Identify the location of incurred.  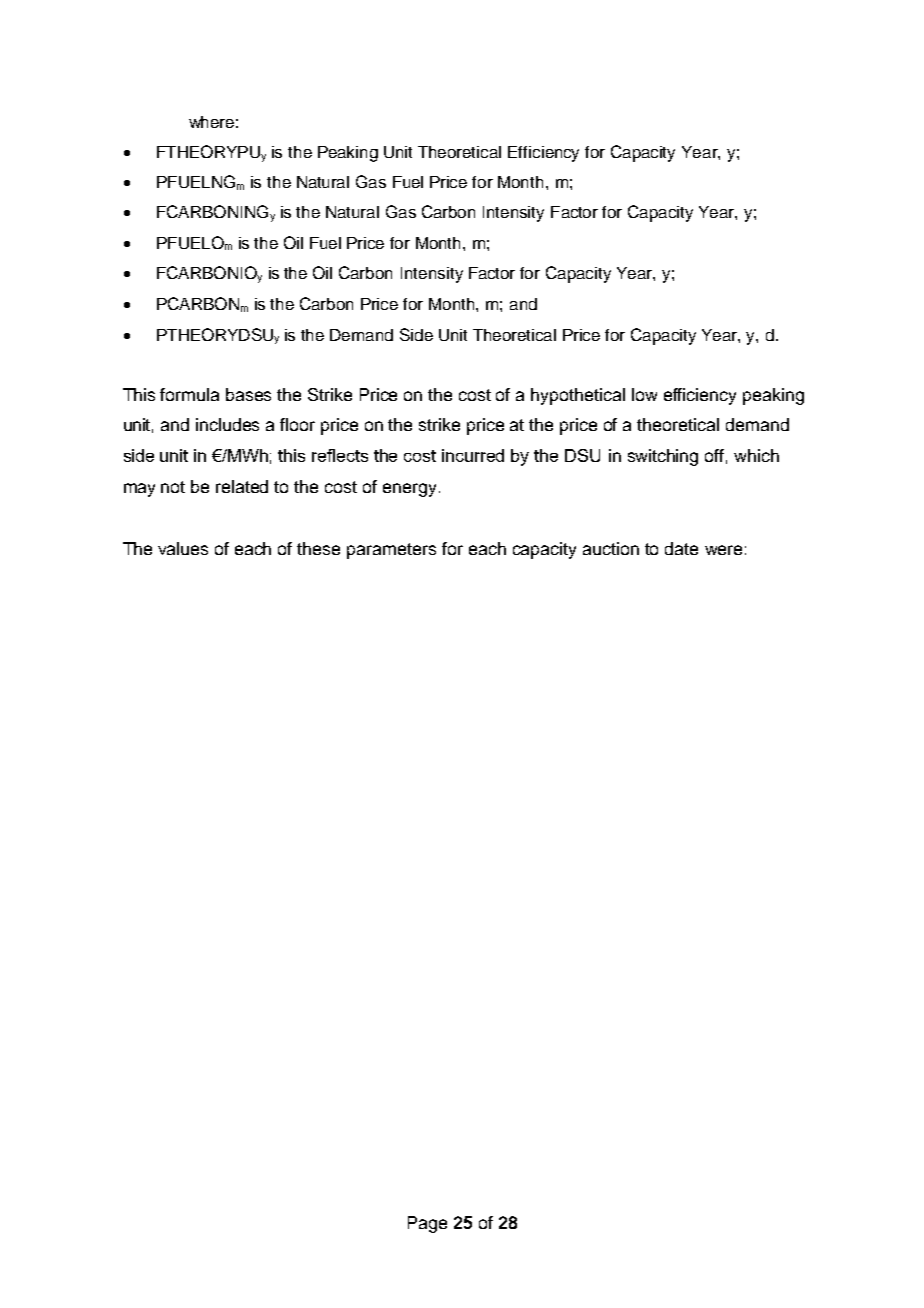
(473, 455).
